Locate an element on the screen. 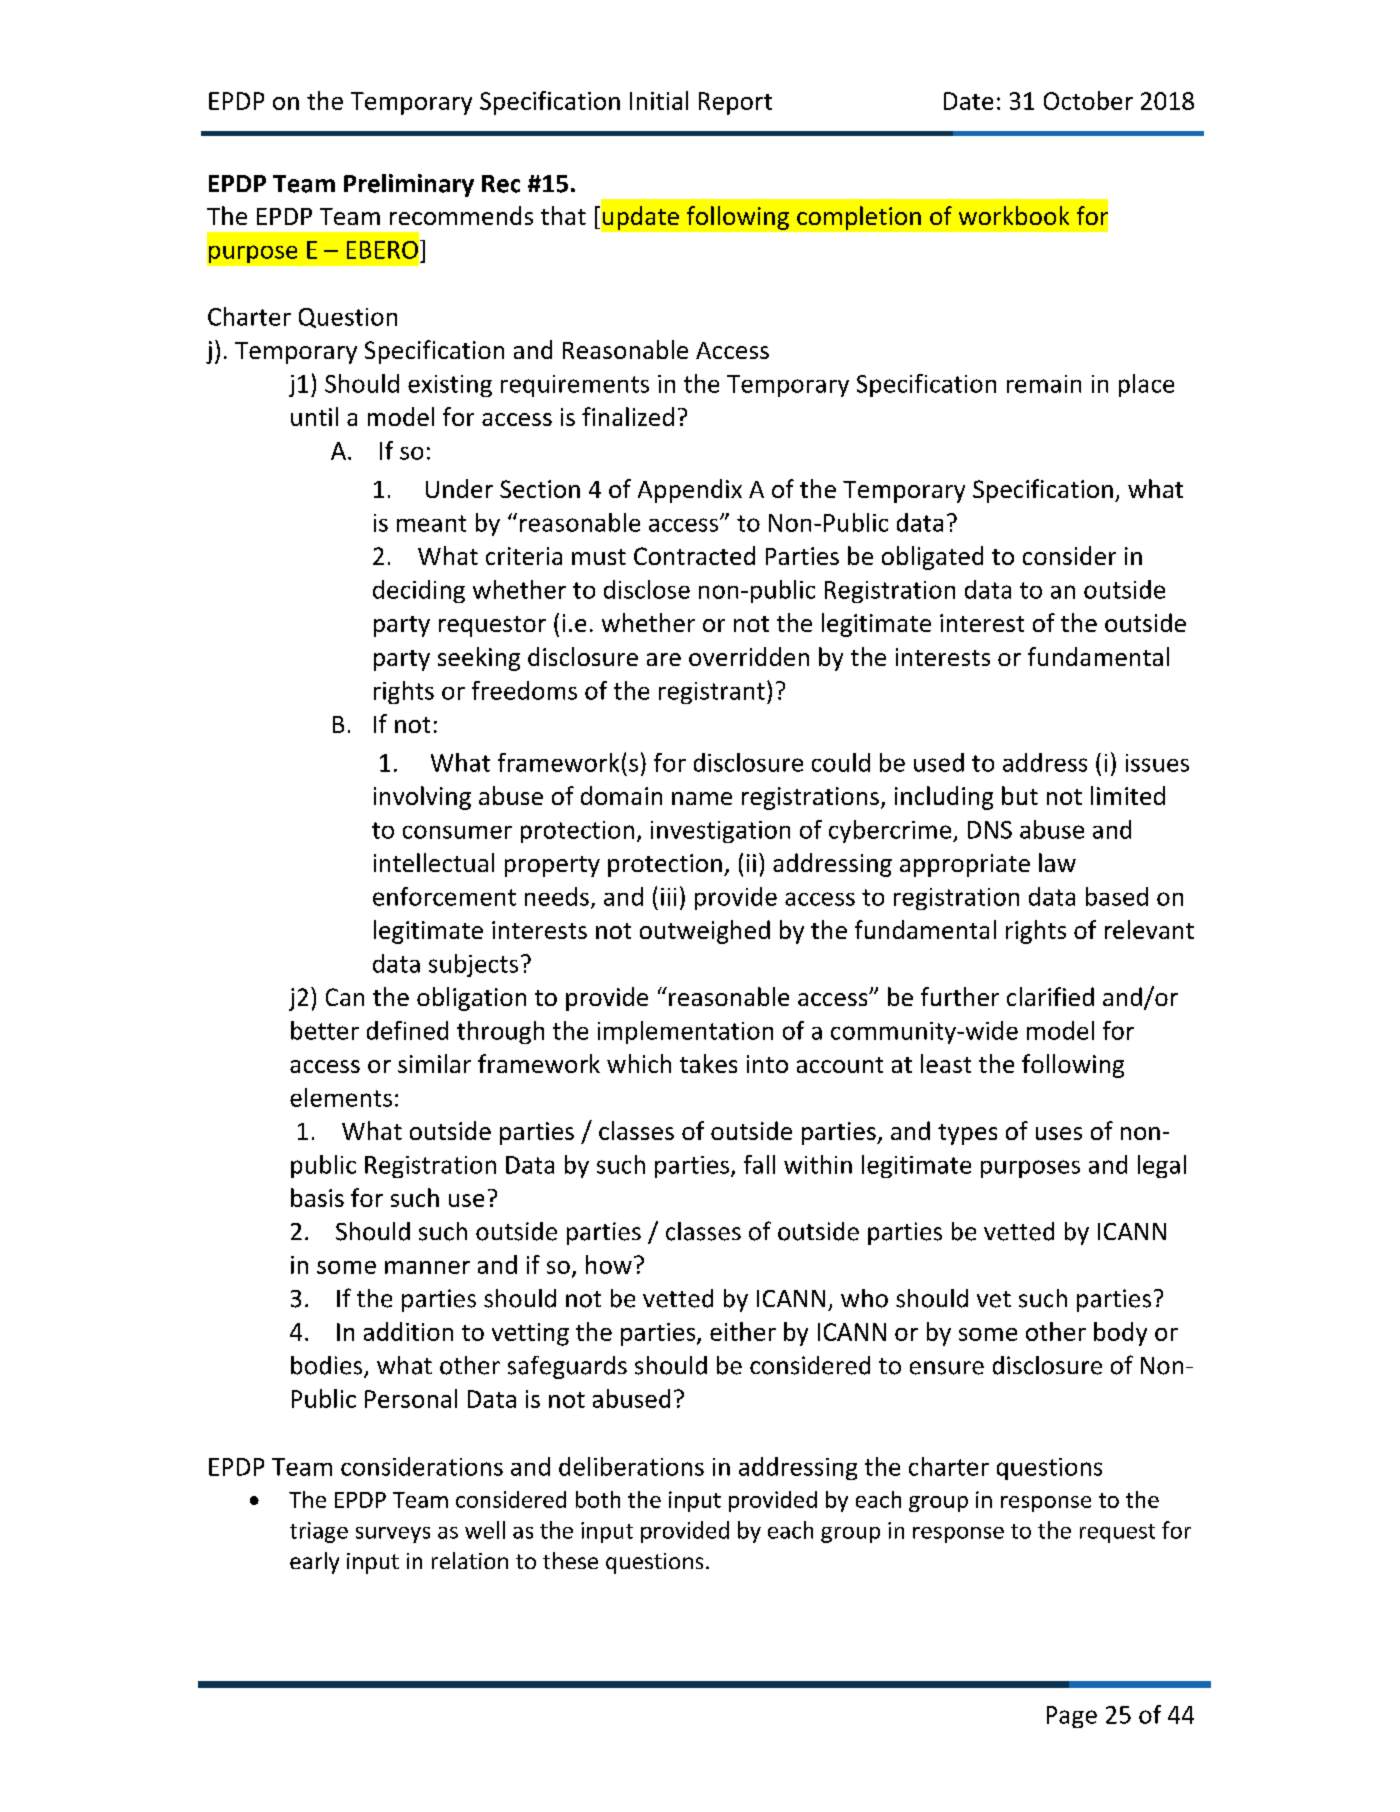  law is located at coordinates (1057, 862).
